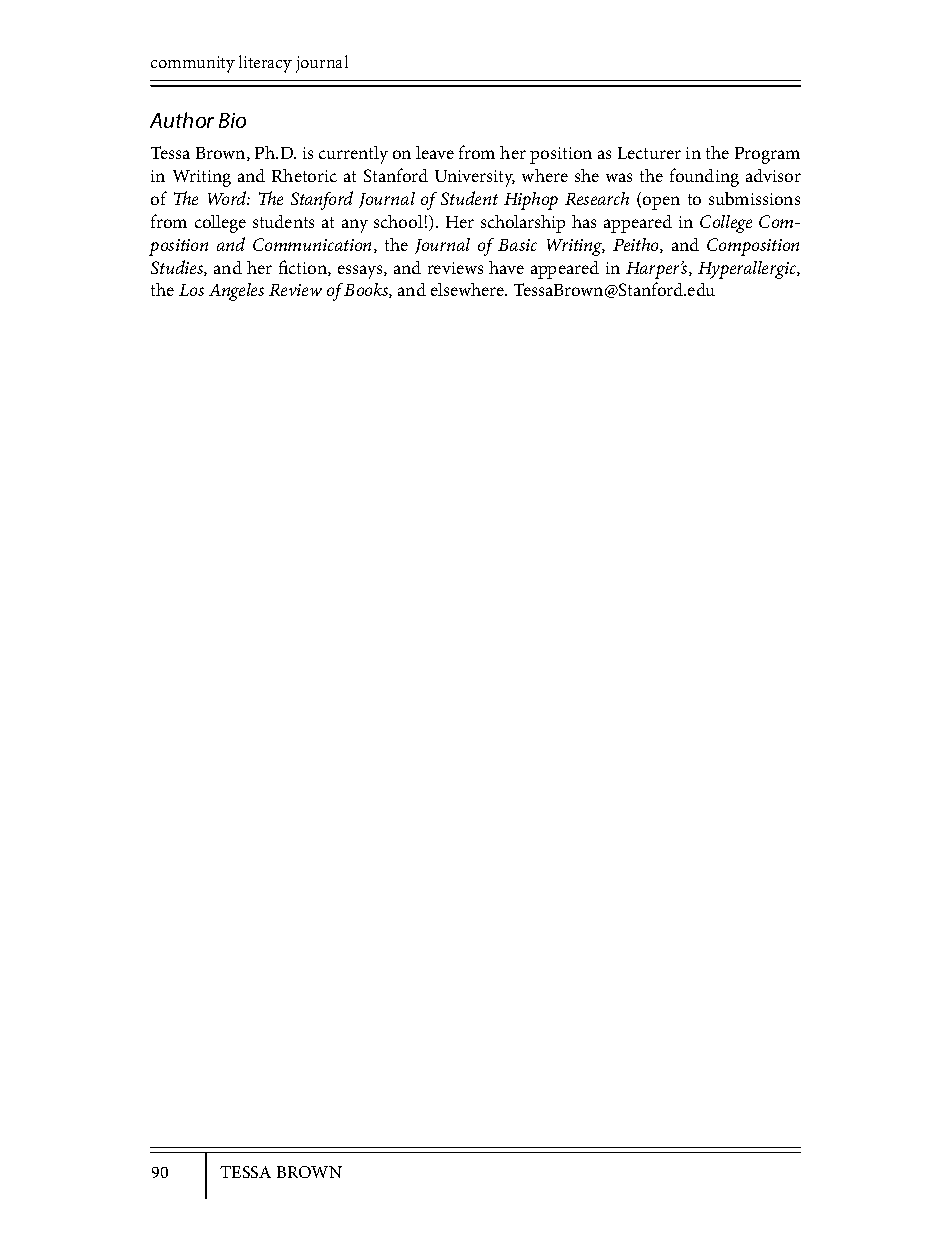  What do you see at coordinates (506, 267) in the image?
I see `have` at bounding box center [506, 267].
